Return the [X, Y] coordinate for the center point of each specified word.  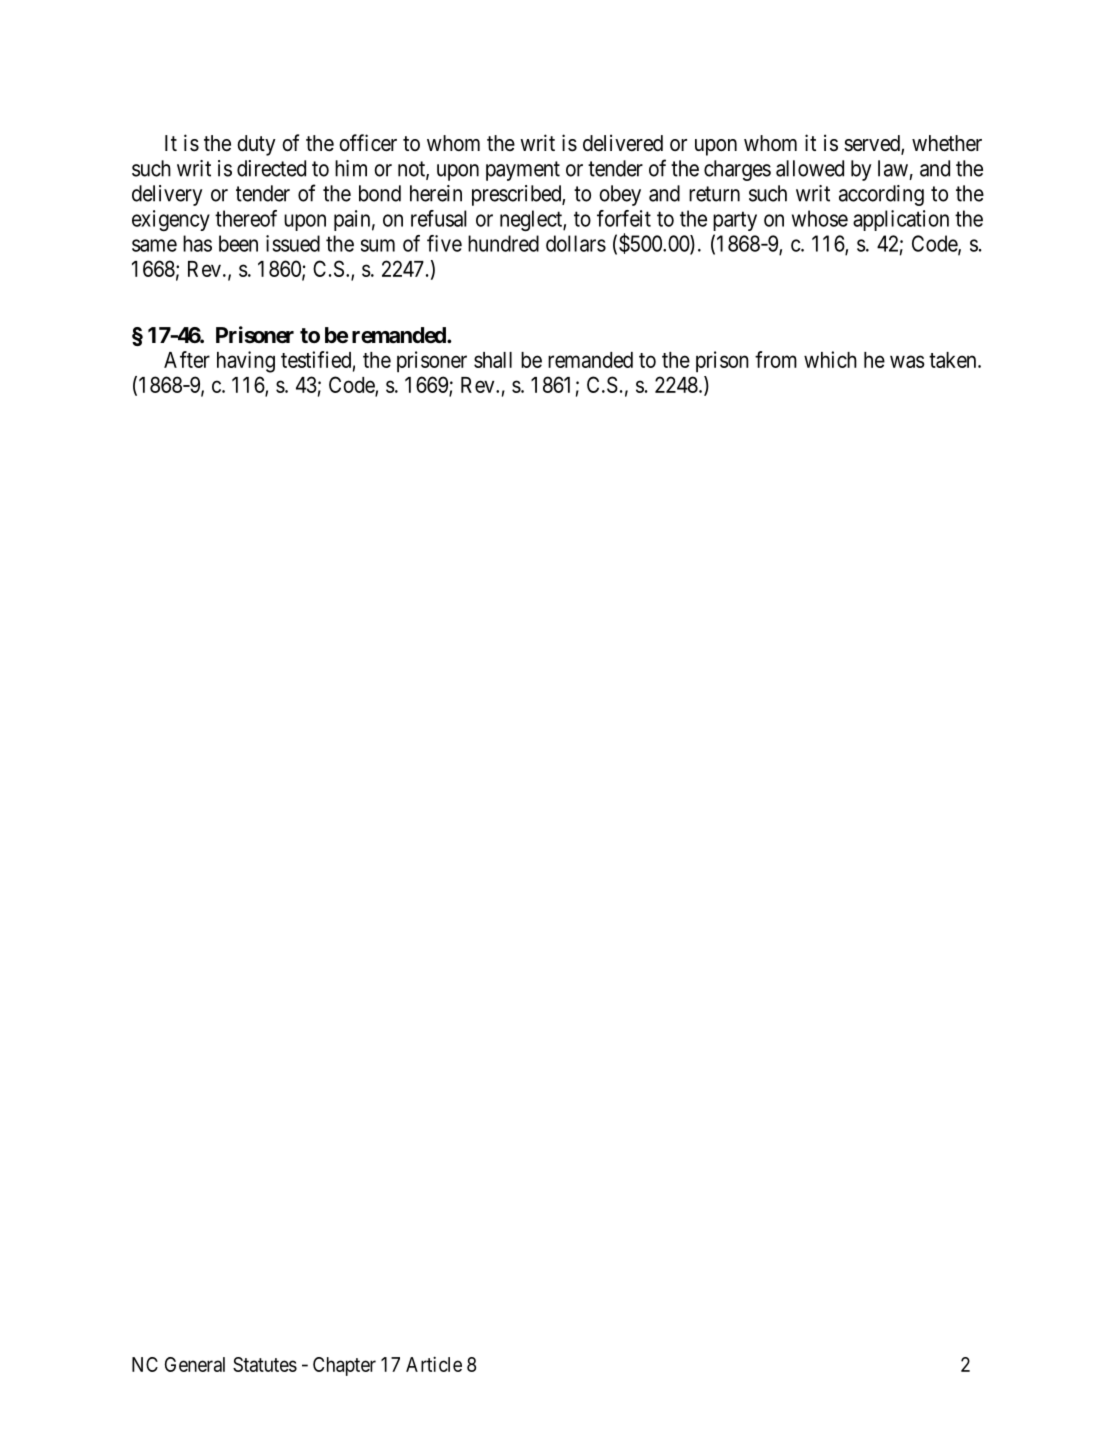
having [246, 362]
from [776, 359]
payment [523, 171]
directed [271, 168]
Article [434, 1364]
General [195, 1364]
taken [954, 360]
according [881, 195]
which [830, 359]
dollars [576, 243]
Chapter [344, 1366]
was [907, 361]
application [901, 220]
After [187, 359]
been [238, 243]
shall [493, 360]
